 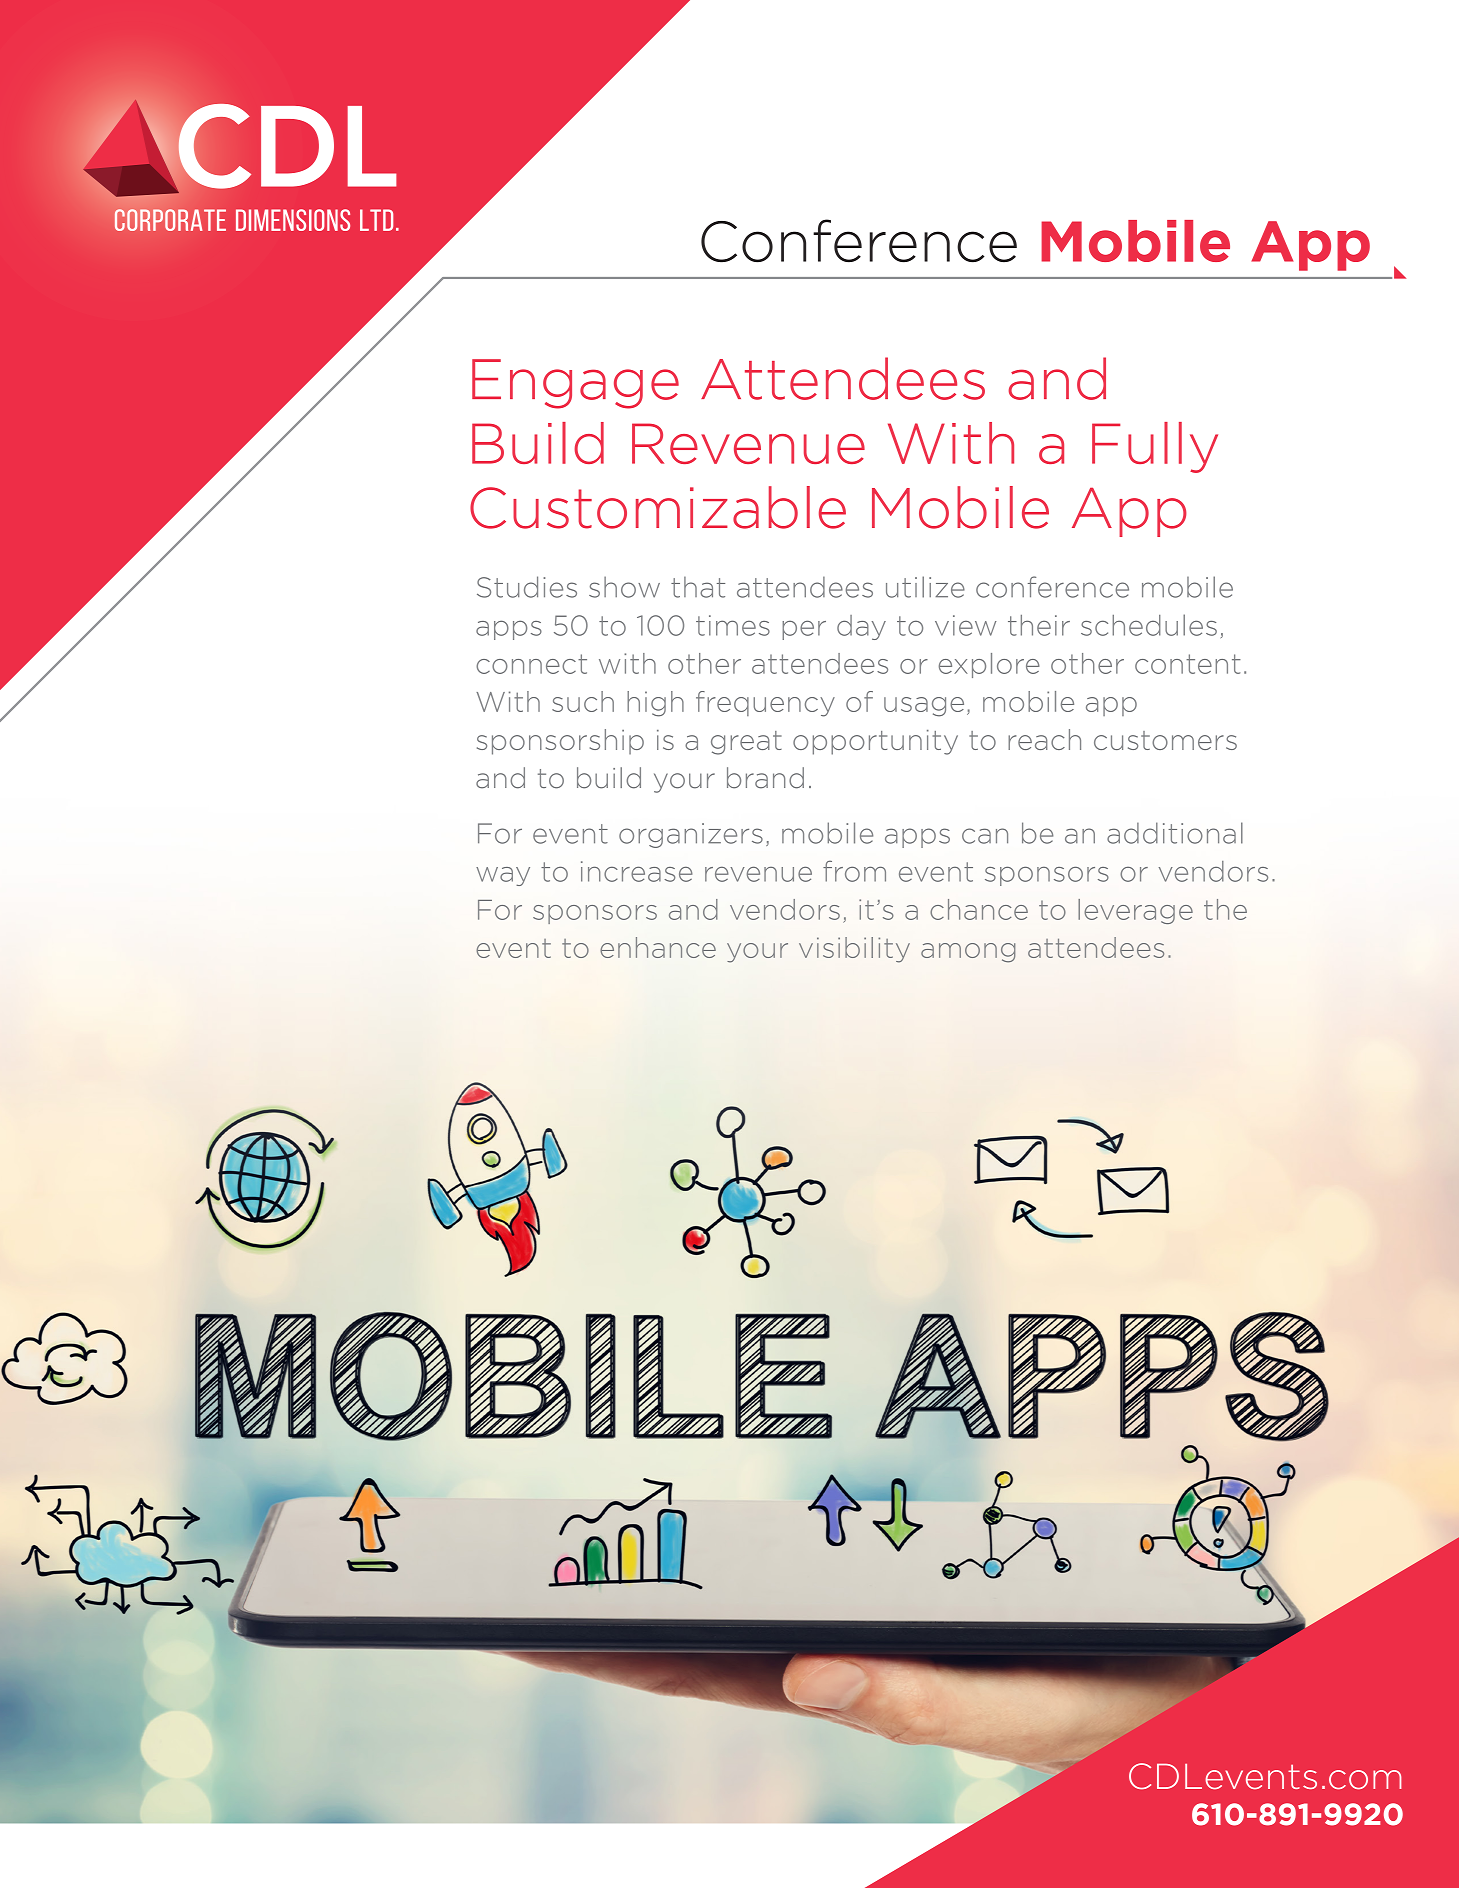 I want to click on Fully, so click(x=1155, y=447).
